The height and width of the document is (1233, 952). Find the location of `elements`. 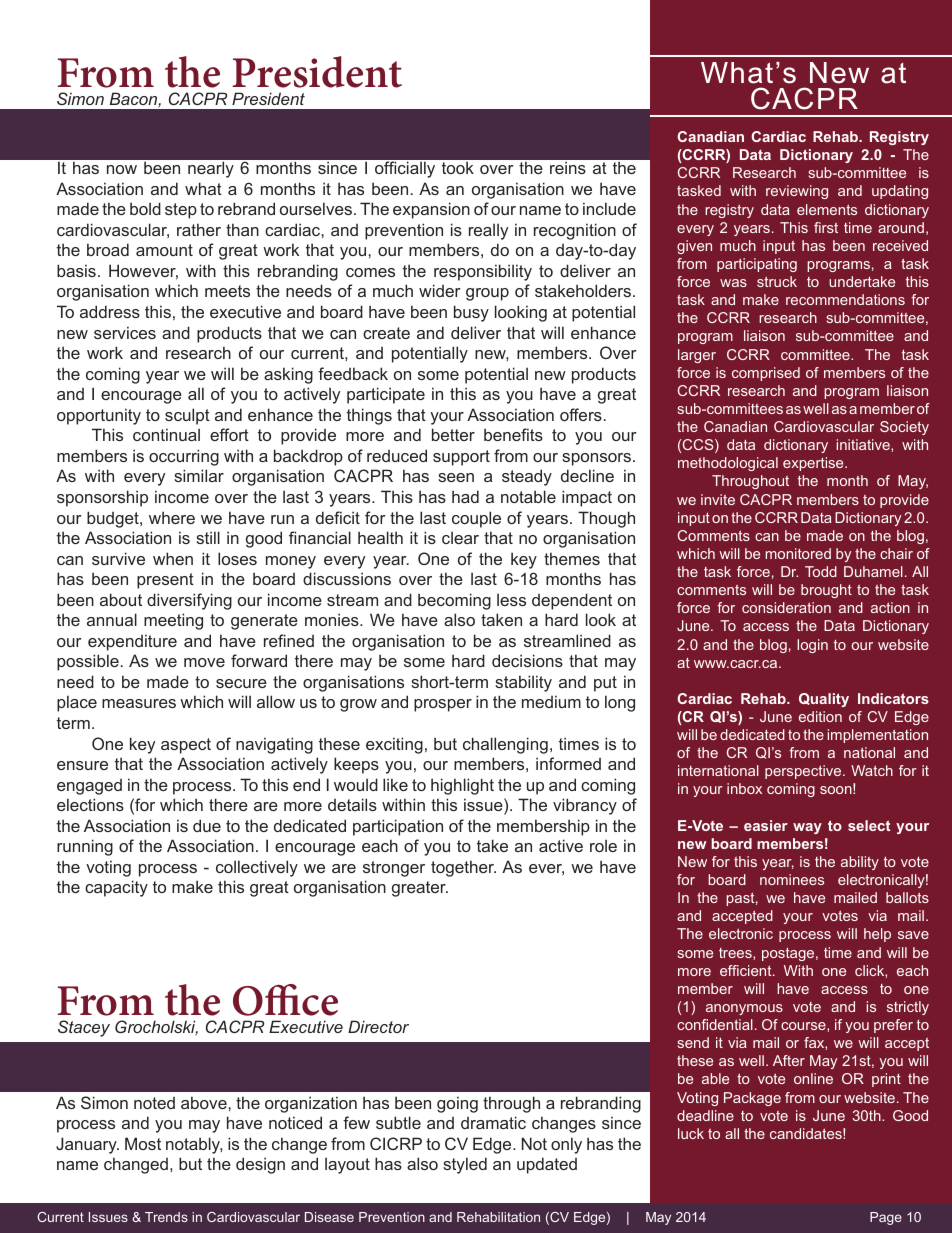

elements is located at coordinates (827, 209).
